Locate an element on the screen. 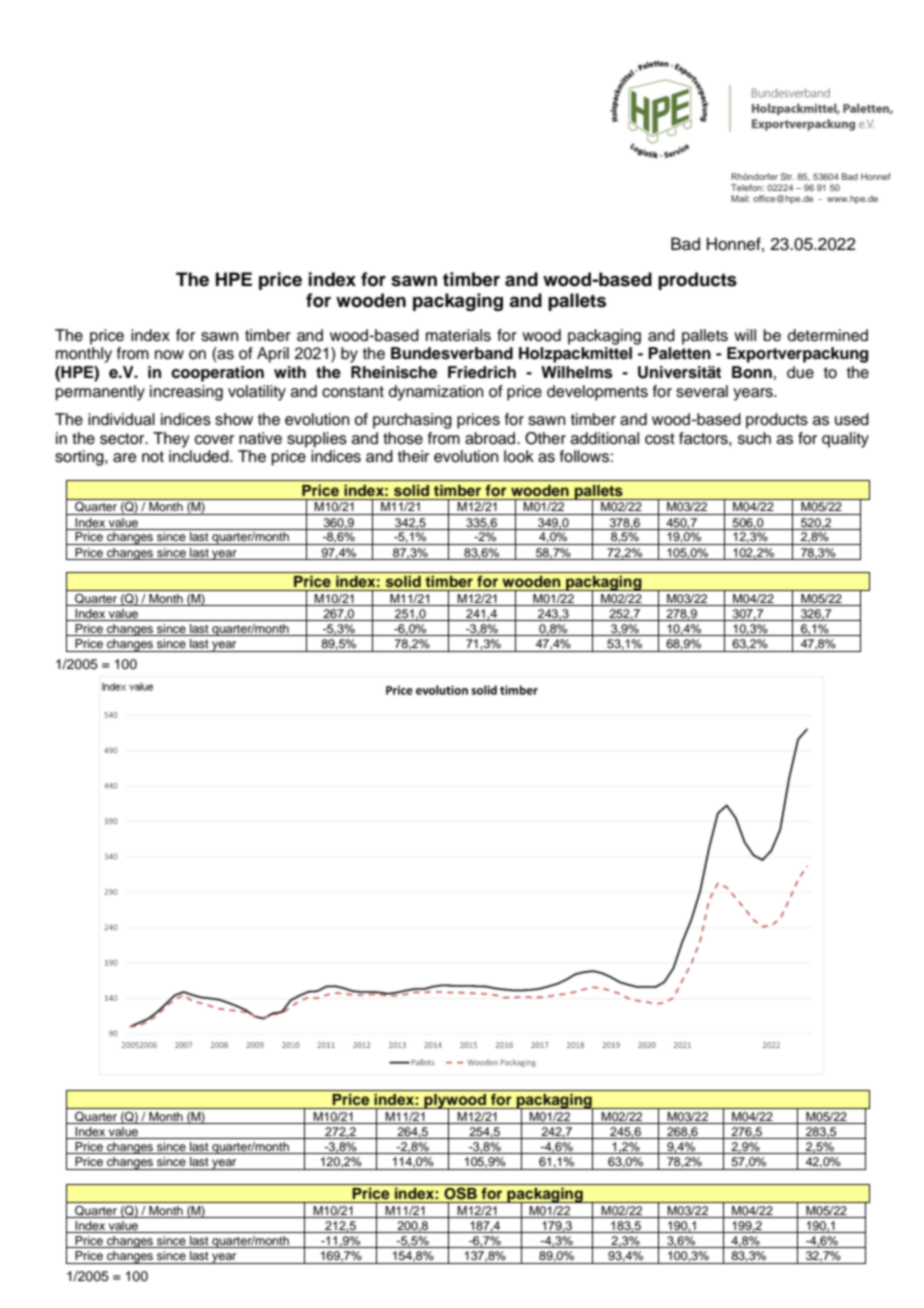 This screenshot has height=1308, width=924. now is located at coordinates (169, 355).
